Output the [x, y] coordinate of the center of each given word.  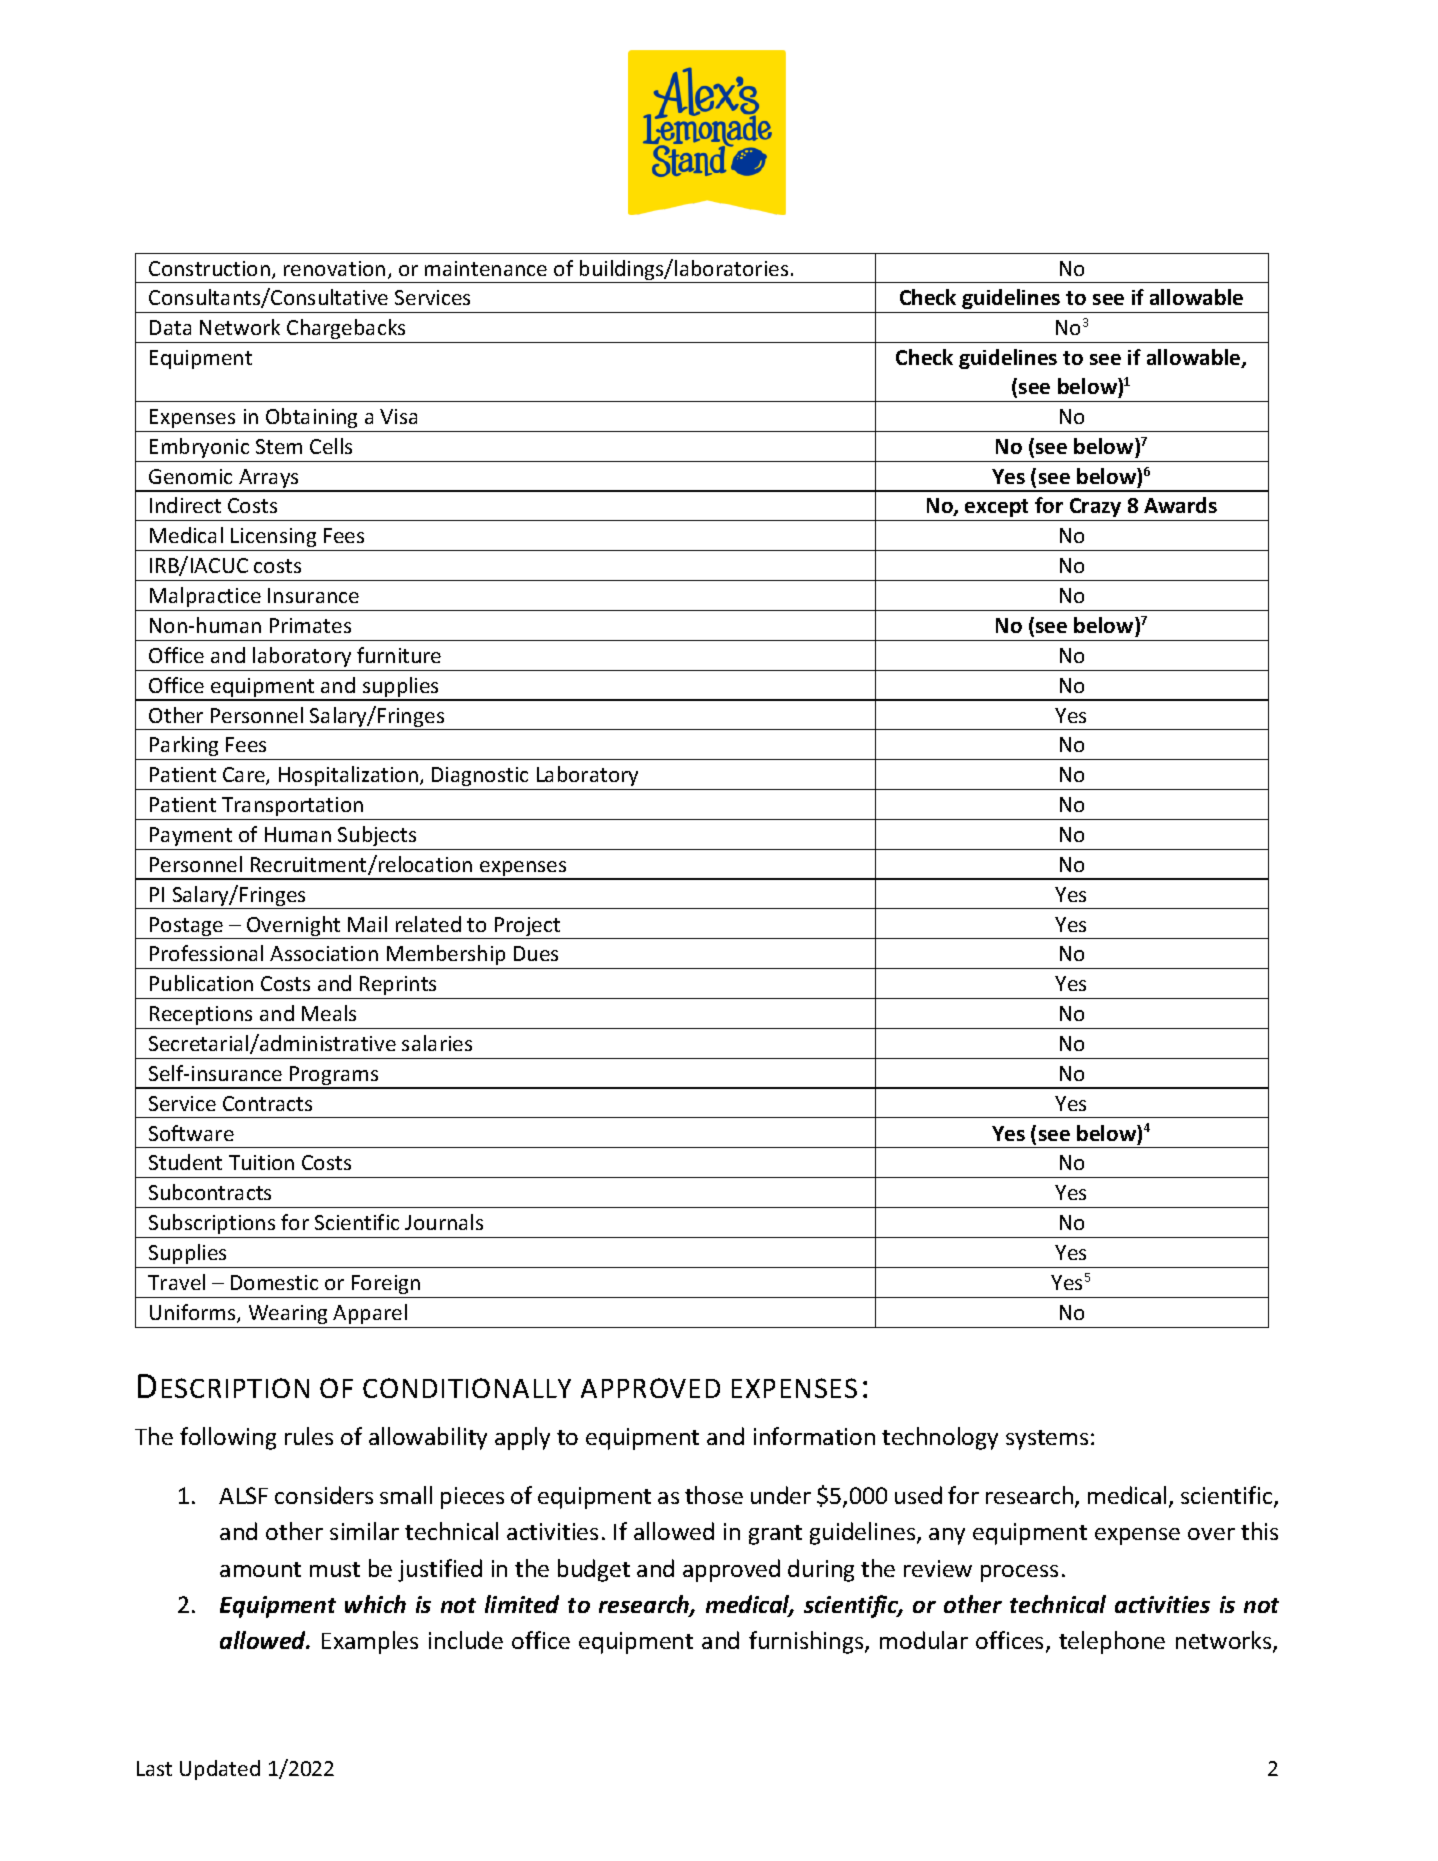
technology [940, 1438]
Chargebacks [346, 329]
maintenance [486, 268]
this [1259, 1531]
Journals [444, 1222]
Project [528, 928]
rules [309, 1436]
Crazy [1095, 507]
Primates [310, 625]
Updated [220, 1770]
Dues [536, 953]
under [781, 1495]
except [996, 508]
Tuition [261, 1162]
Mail [367, 924]
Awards [1180, 505]
